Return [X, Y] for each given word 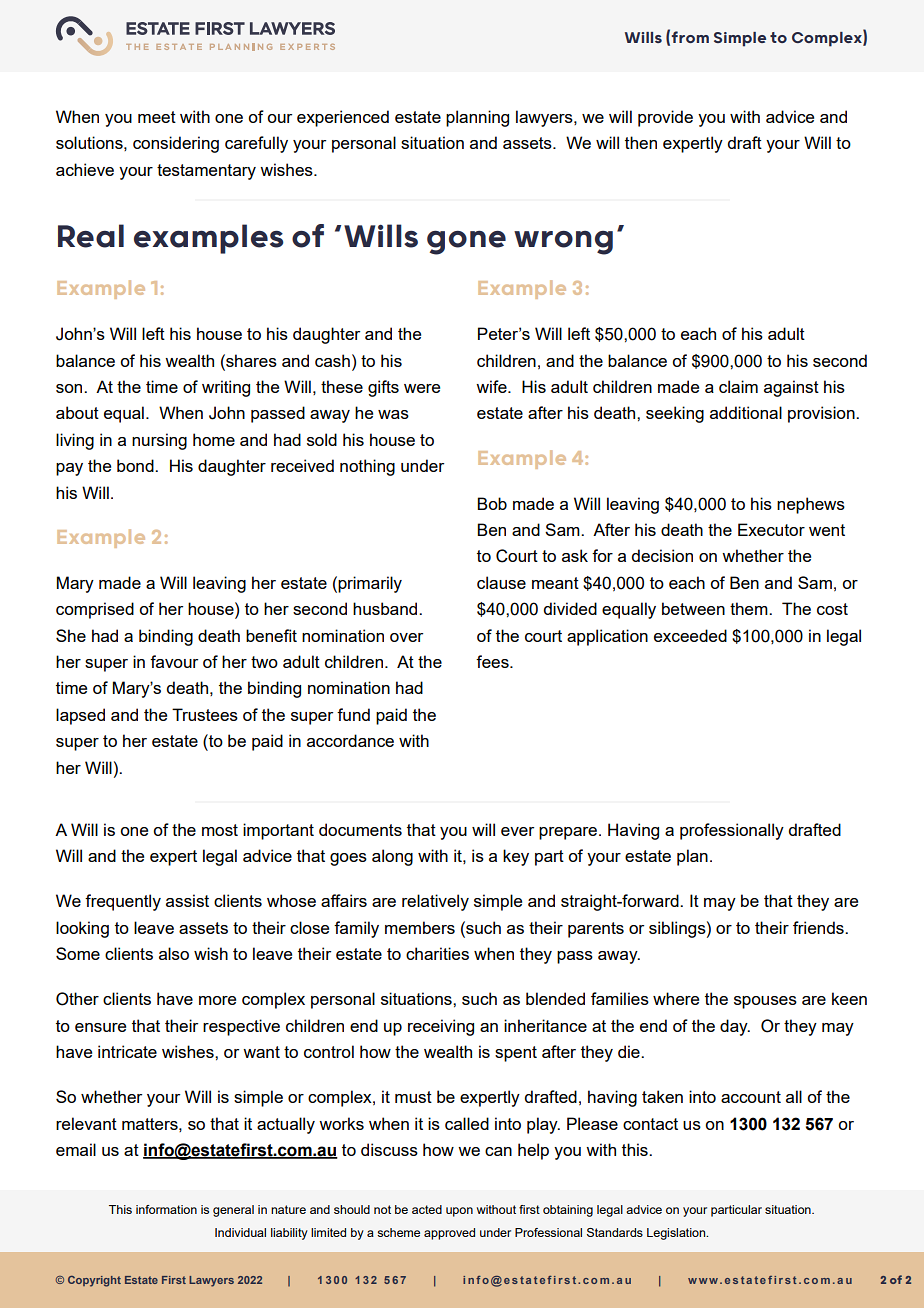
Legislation [677, 1234]
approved [449, 1234]
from [690, 37]
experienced [343, 118]
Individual [240, 1232]
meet [157, 117]
